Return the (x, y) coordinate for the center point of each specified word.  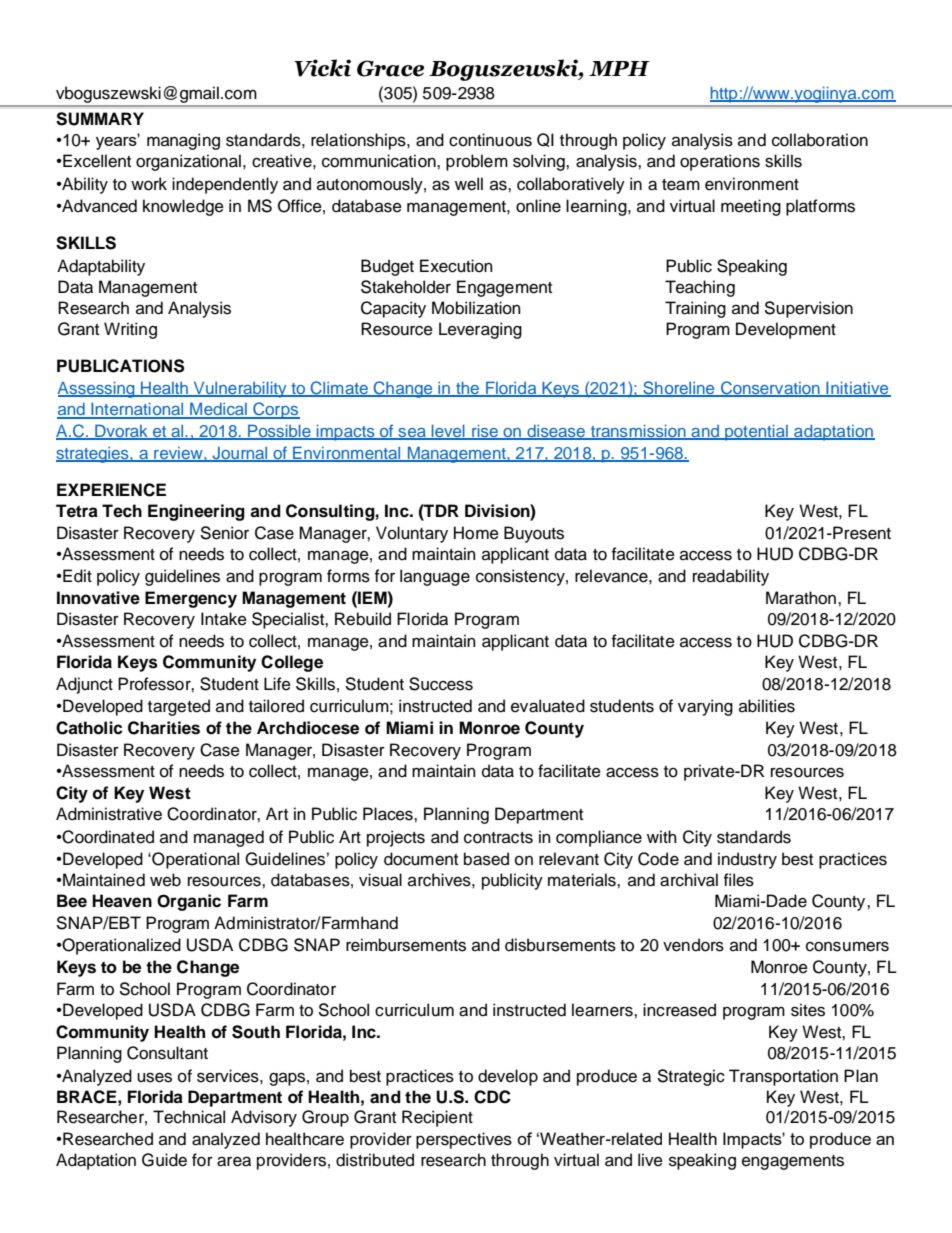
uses (154, 1077)
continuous (490, 140)
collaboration (820, 140)
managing (183, 141)
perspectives (464, 1140)
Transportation (783, 1077)
